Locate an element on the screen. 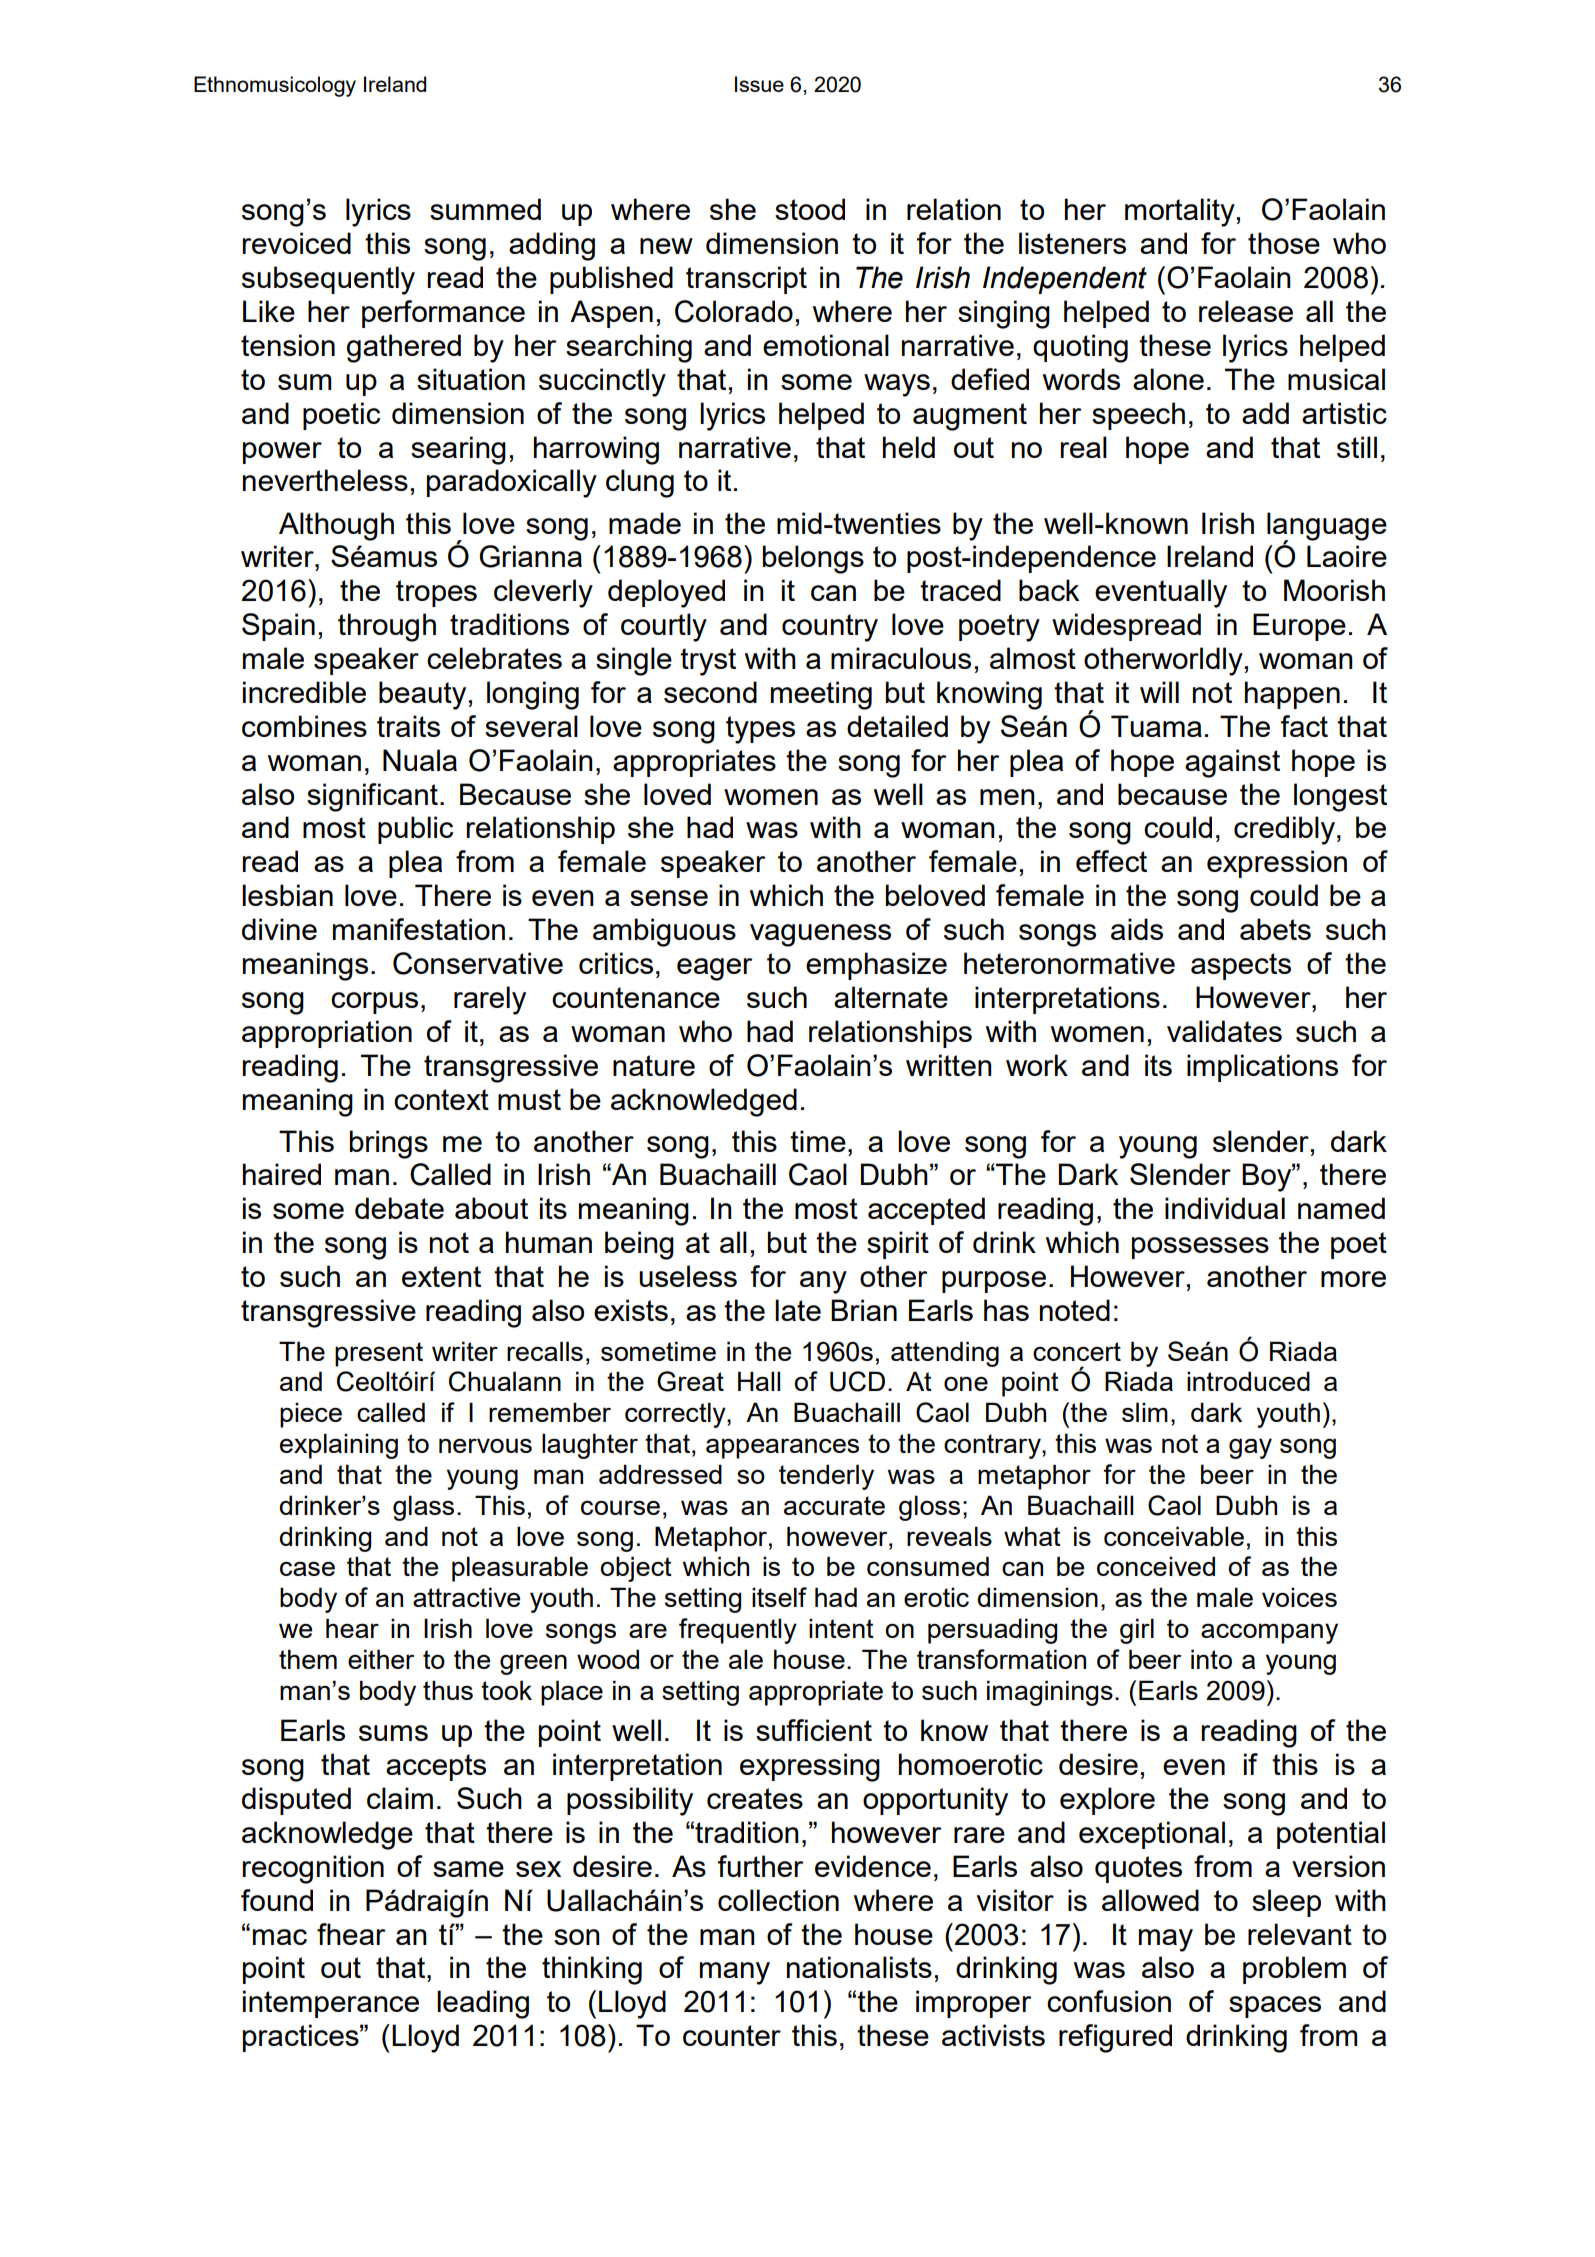 Image resolution: width=1595 pixels, height=2257 pixels. intemperance is located at coordinates (331, 2004).
